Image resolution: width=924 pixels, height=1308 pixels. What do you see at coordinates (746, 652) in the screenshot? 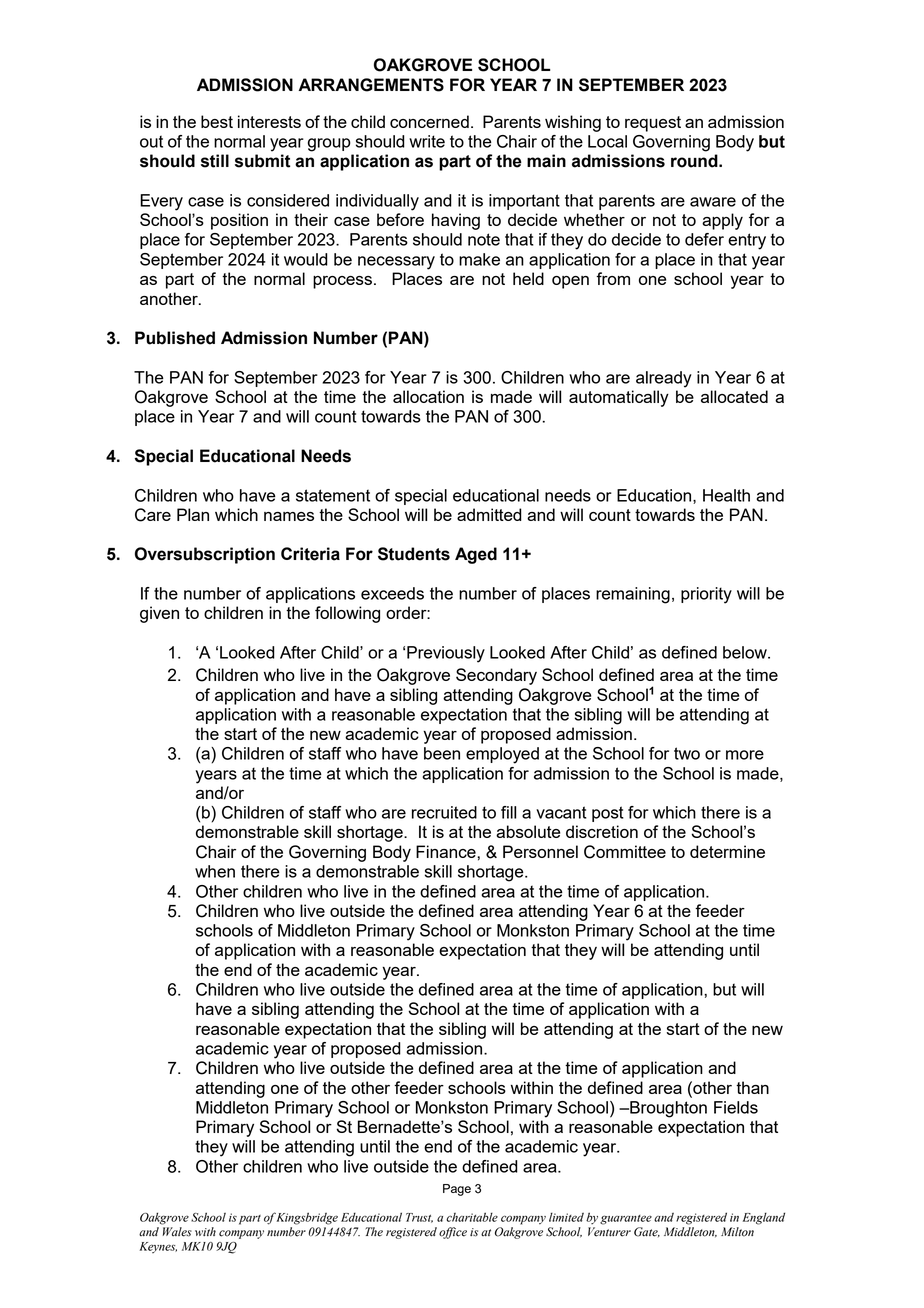
I see `below` at bounding box center [746, 652].
